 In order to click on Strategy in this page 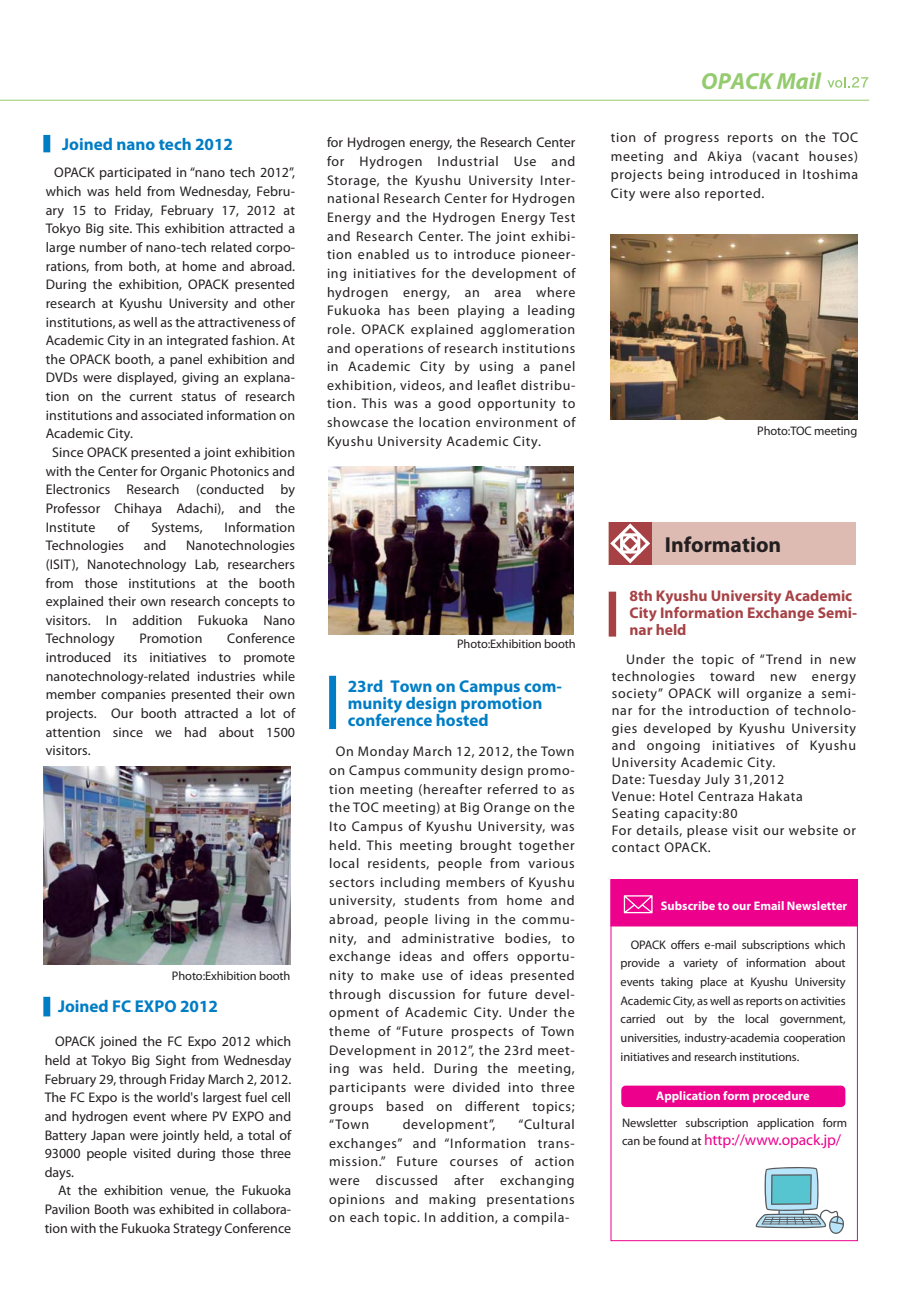, I will do `click(197, 1229)`.
